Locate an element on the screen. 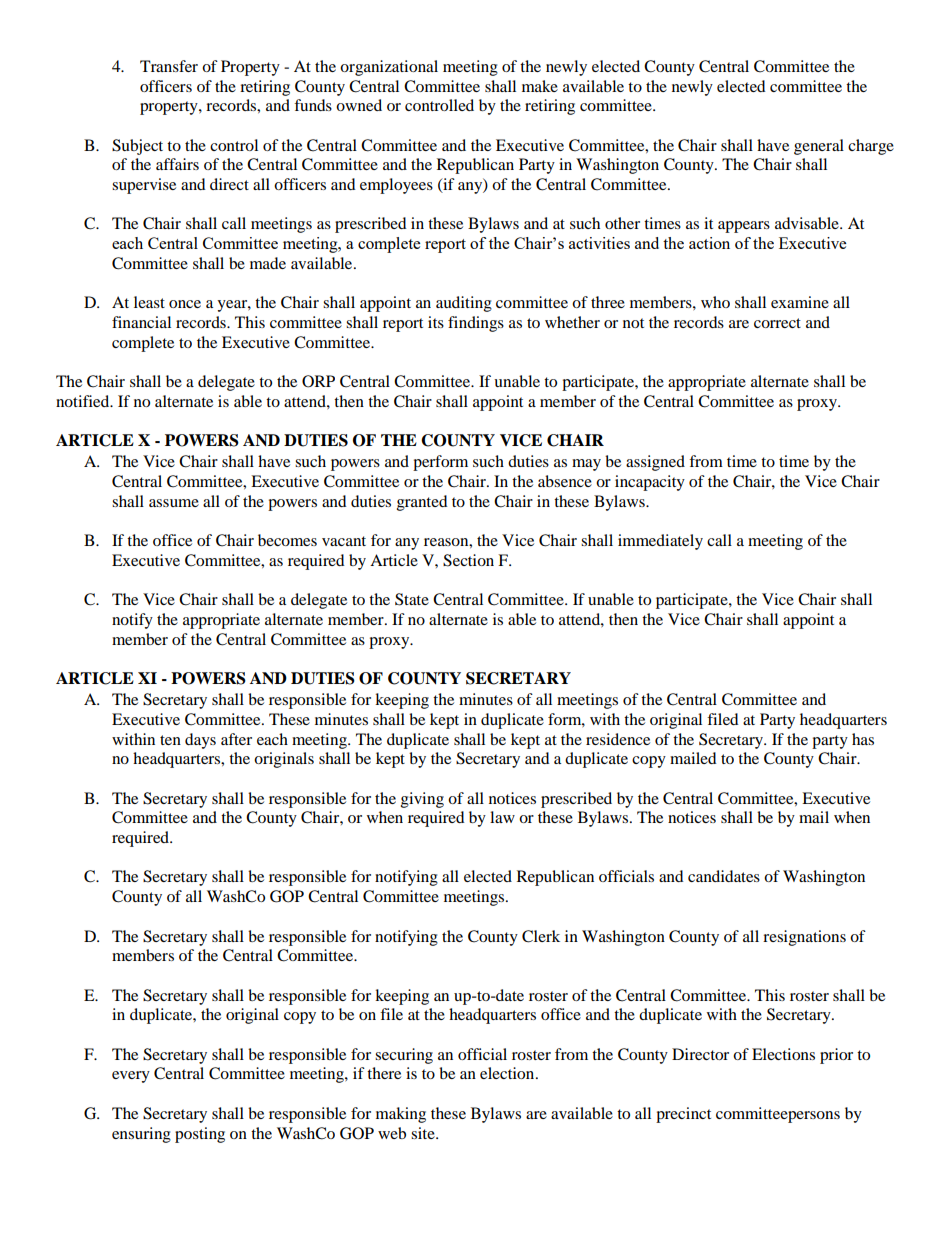  make is located at coordinates (540, 86).
